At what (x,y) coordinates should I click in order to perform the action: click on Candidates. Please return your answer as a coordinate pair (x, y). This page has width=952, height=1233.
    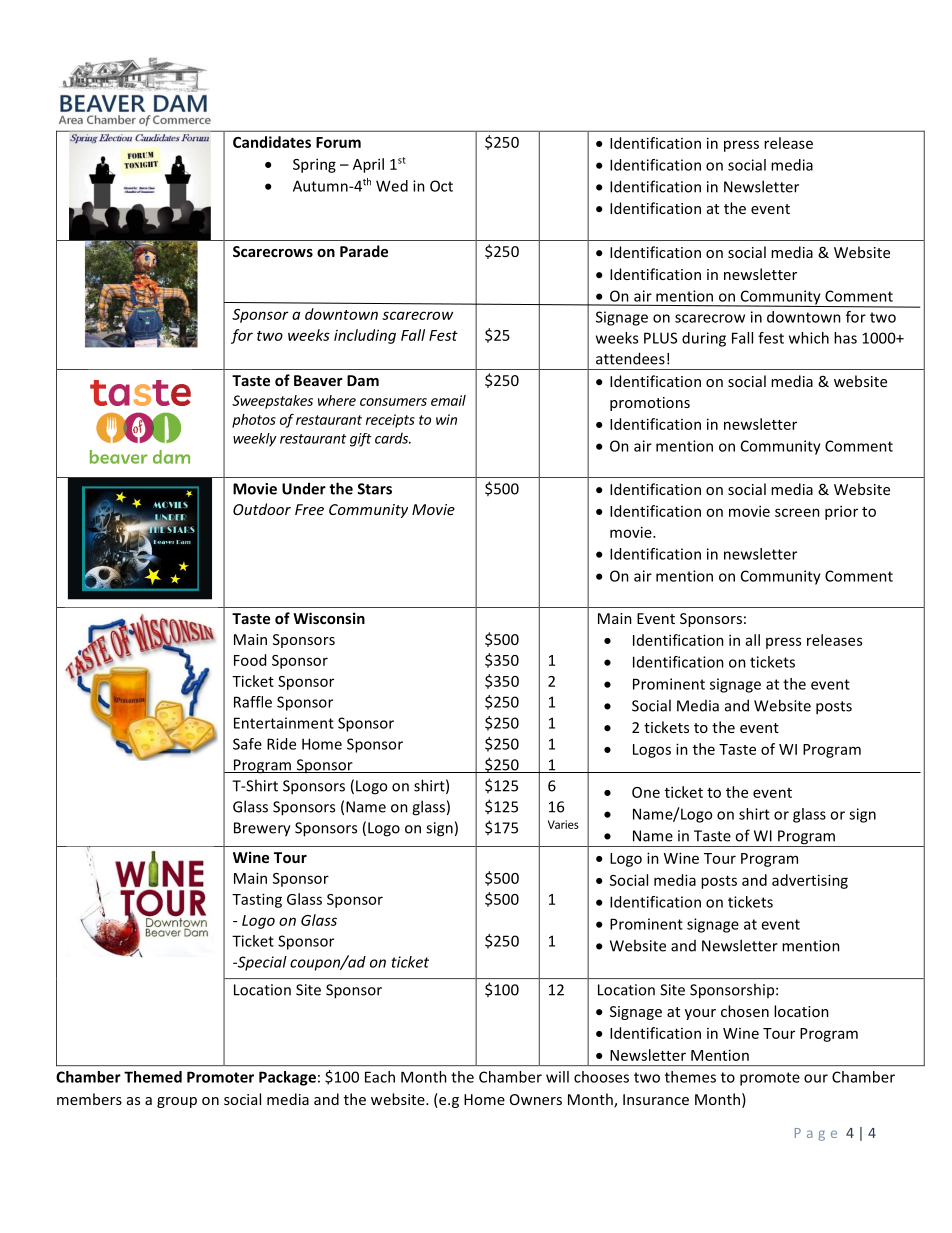
    Looking at the image, I should click on (272, 142).
